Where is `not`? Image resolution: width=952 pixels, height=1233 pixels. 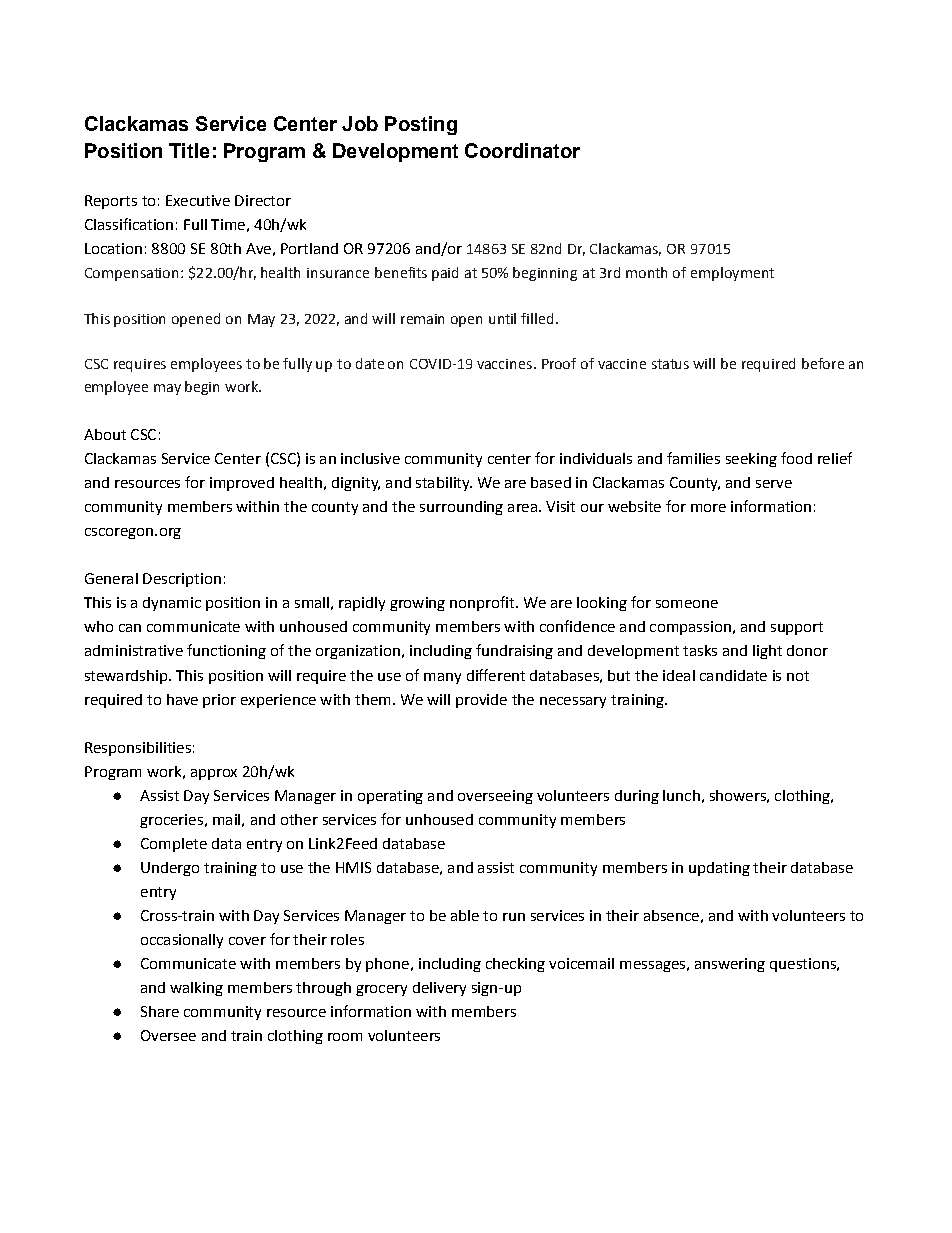
not is located at coordinates (798, 676).
